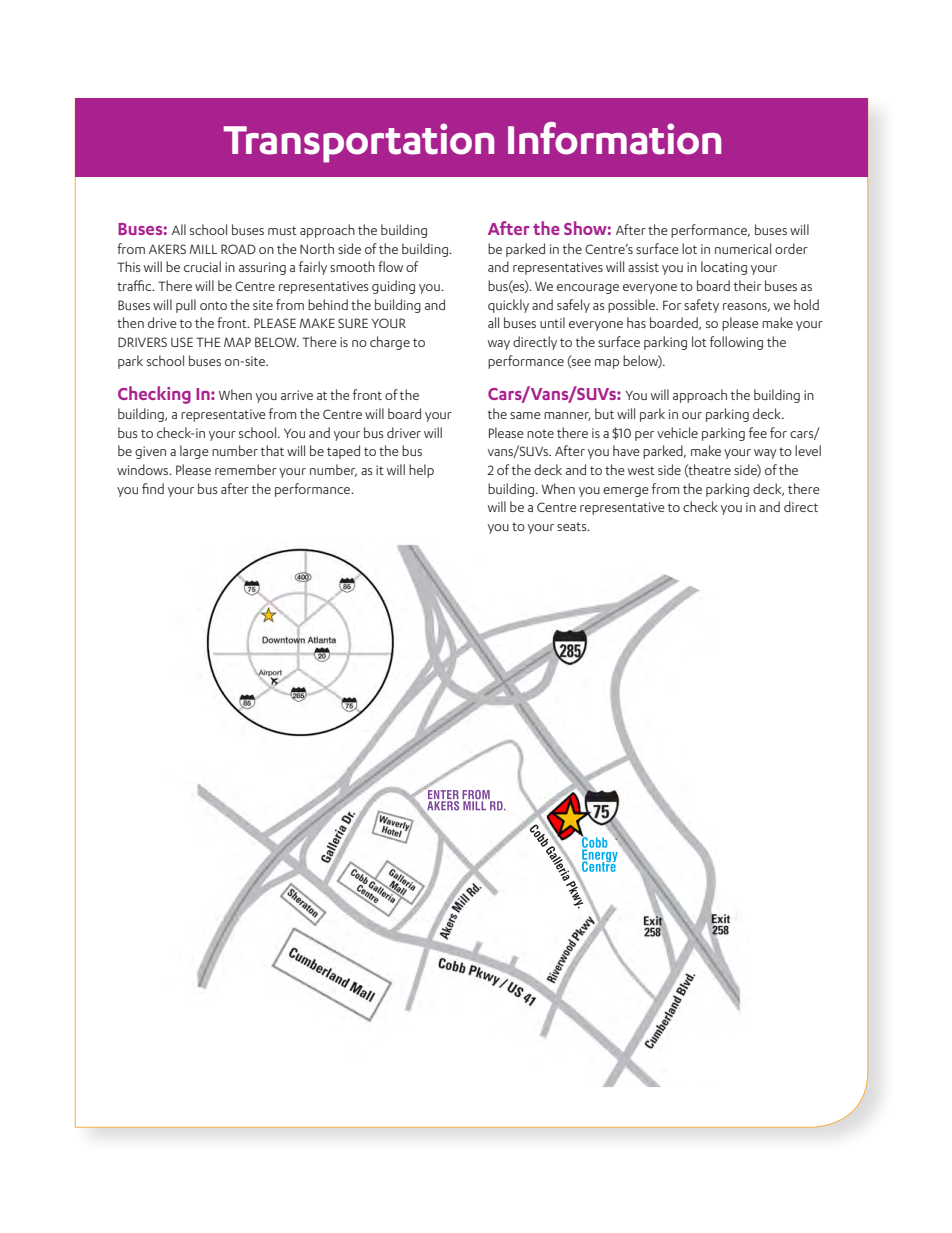  What do you see at coordinates (297, 395) in the screenshot?
I see `arrive` at bounding box center [297, 395].
